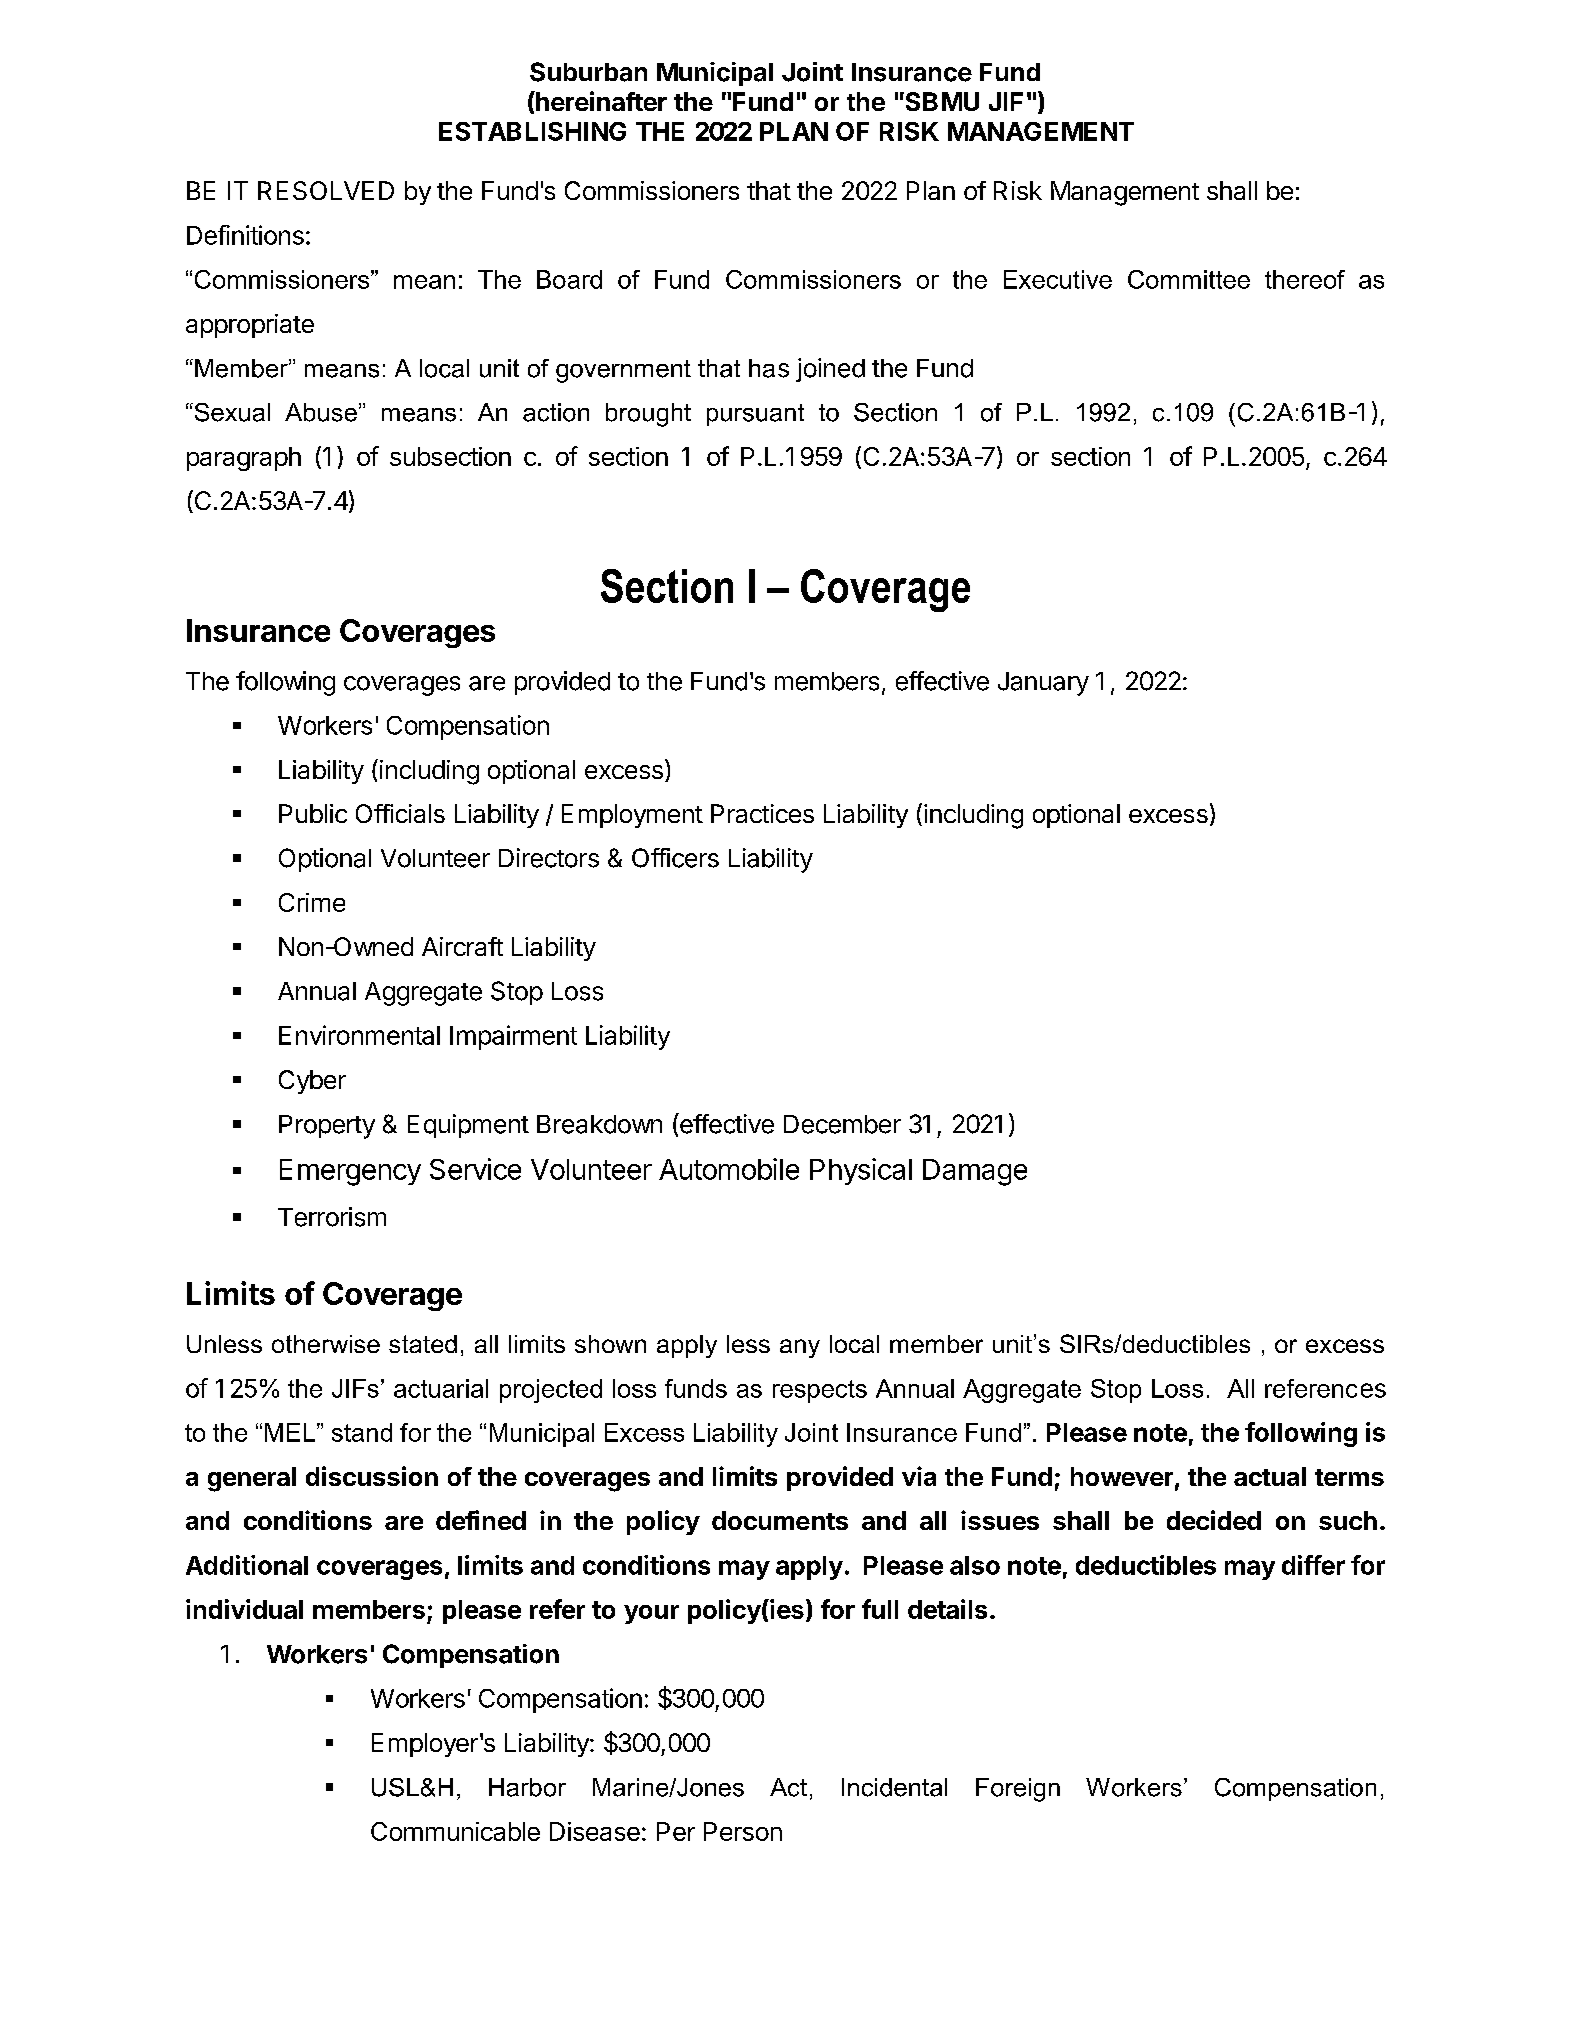 This screenshot has width=1571, height=2034. I want to click on Practices, so click(762, 813).
